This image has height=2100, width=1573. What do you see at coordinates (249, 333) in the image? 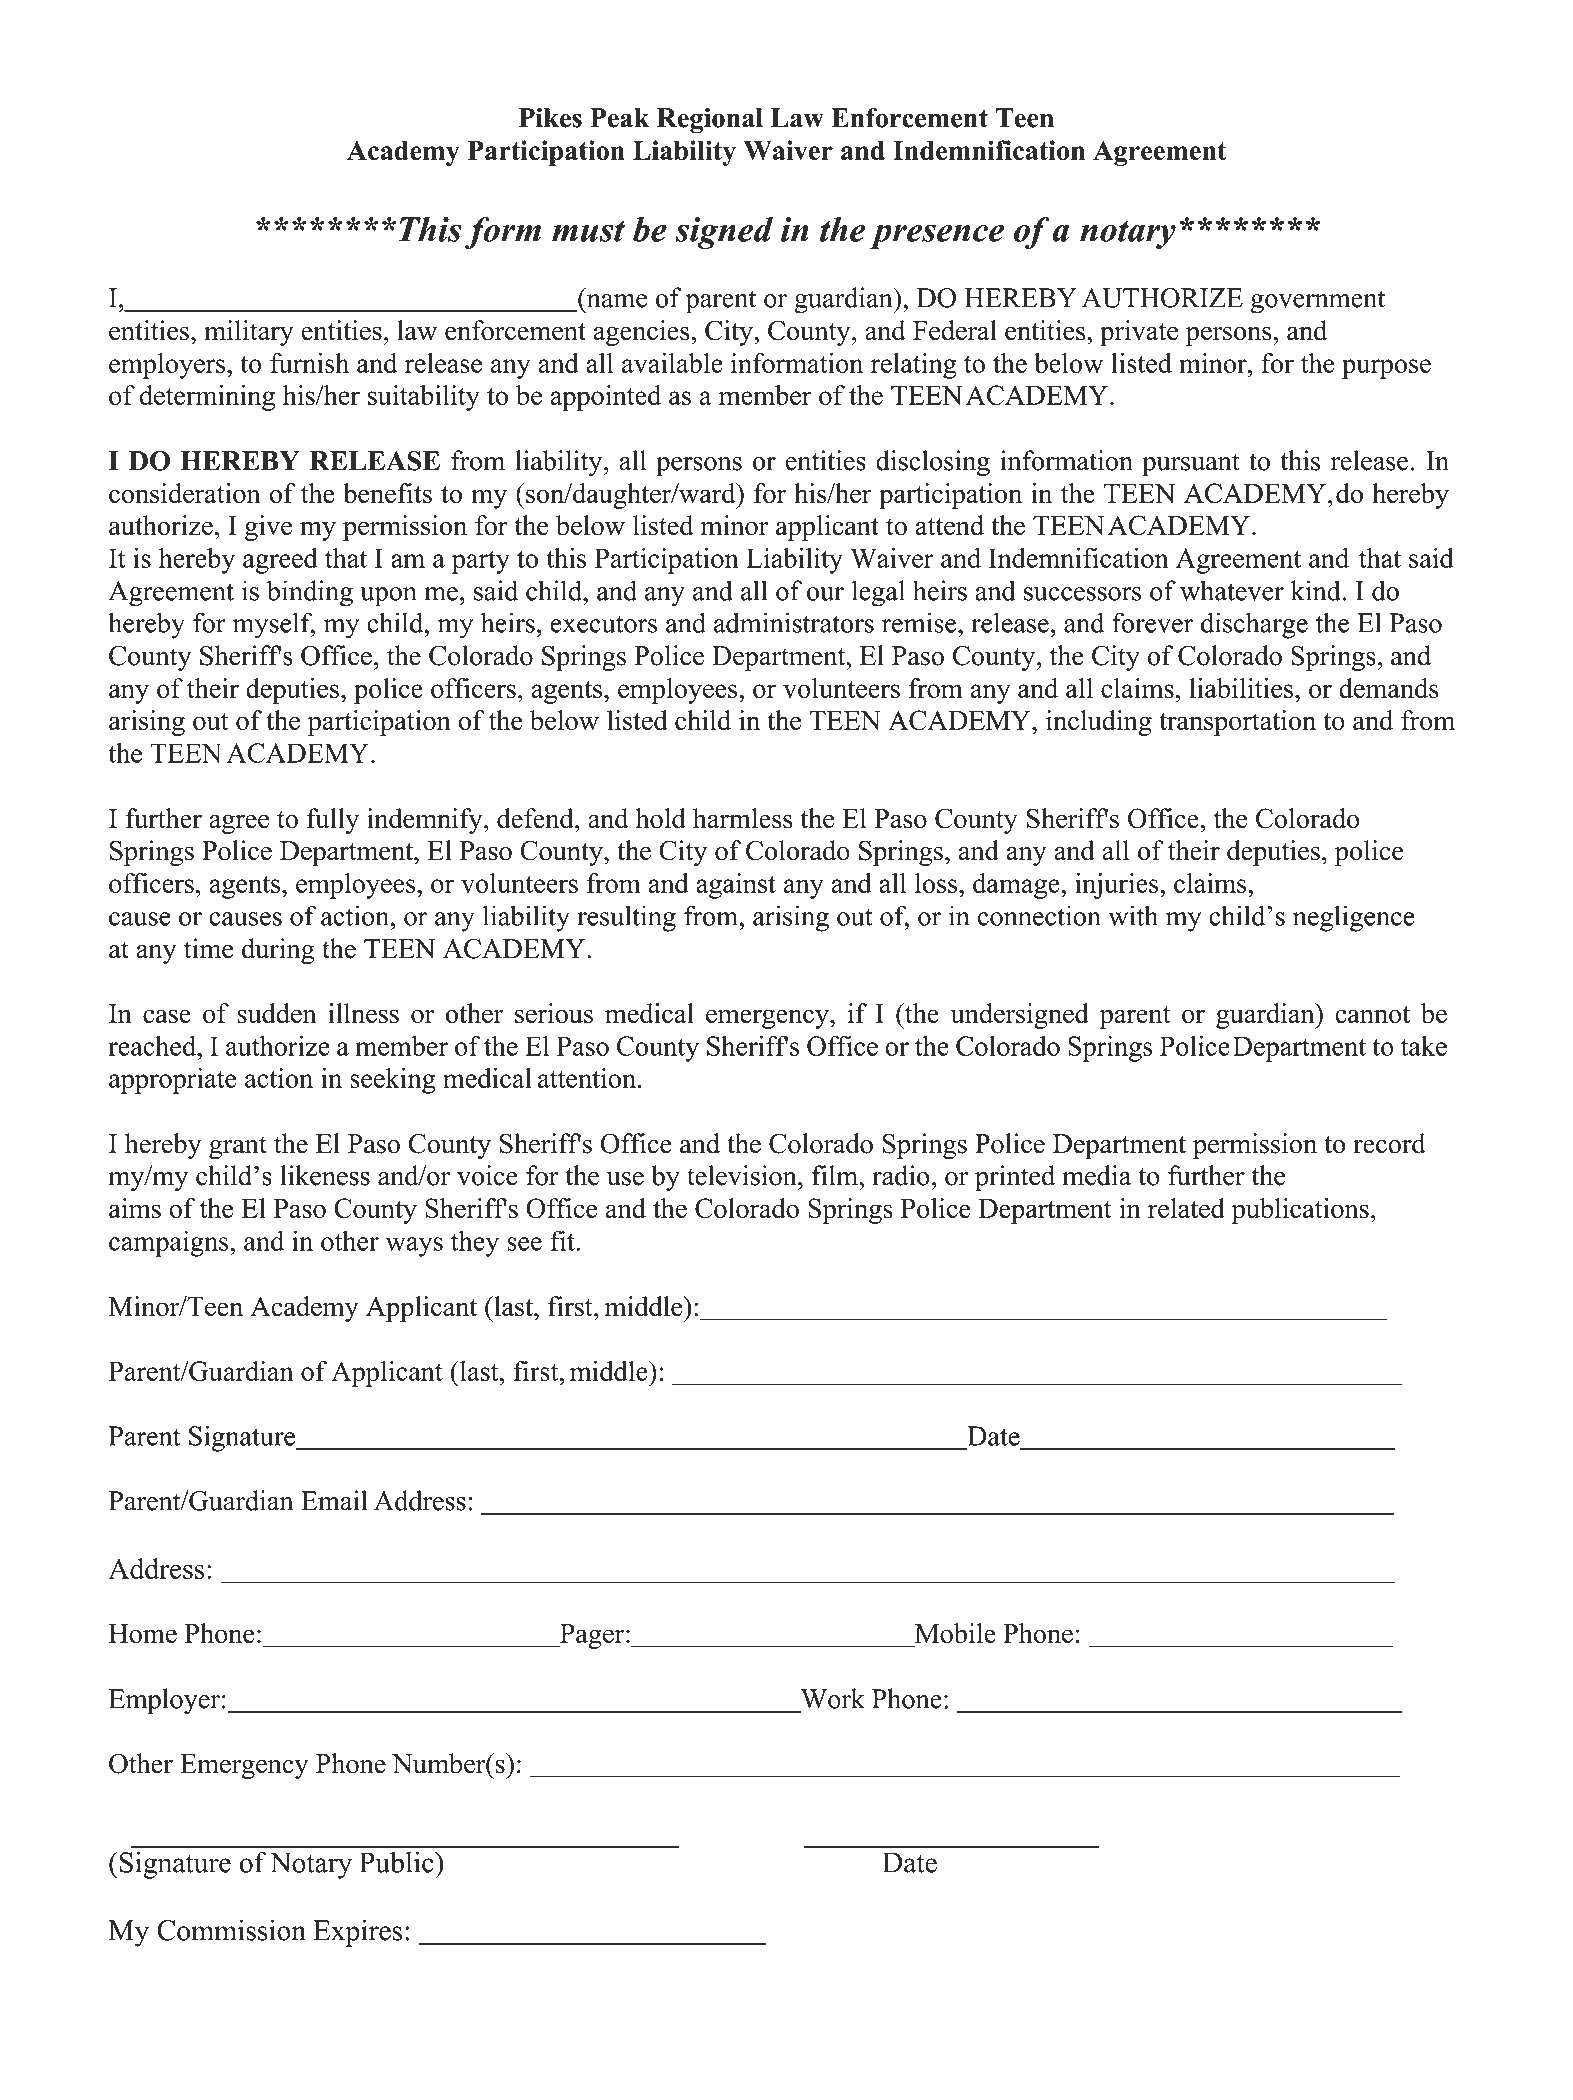
I see `military` at bounding box center [249, 333].
